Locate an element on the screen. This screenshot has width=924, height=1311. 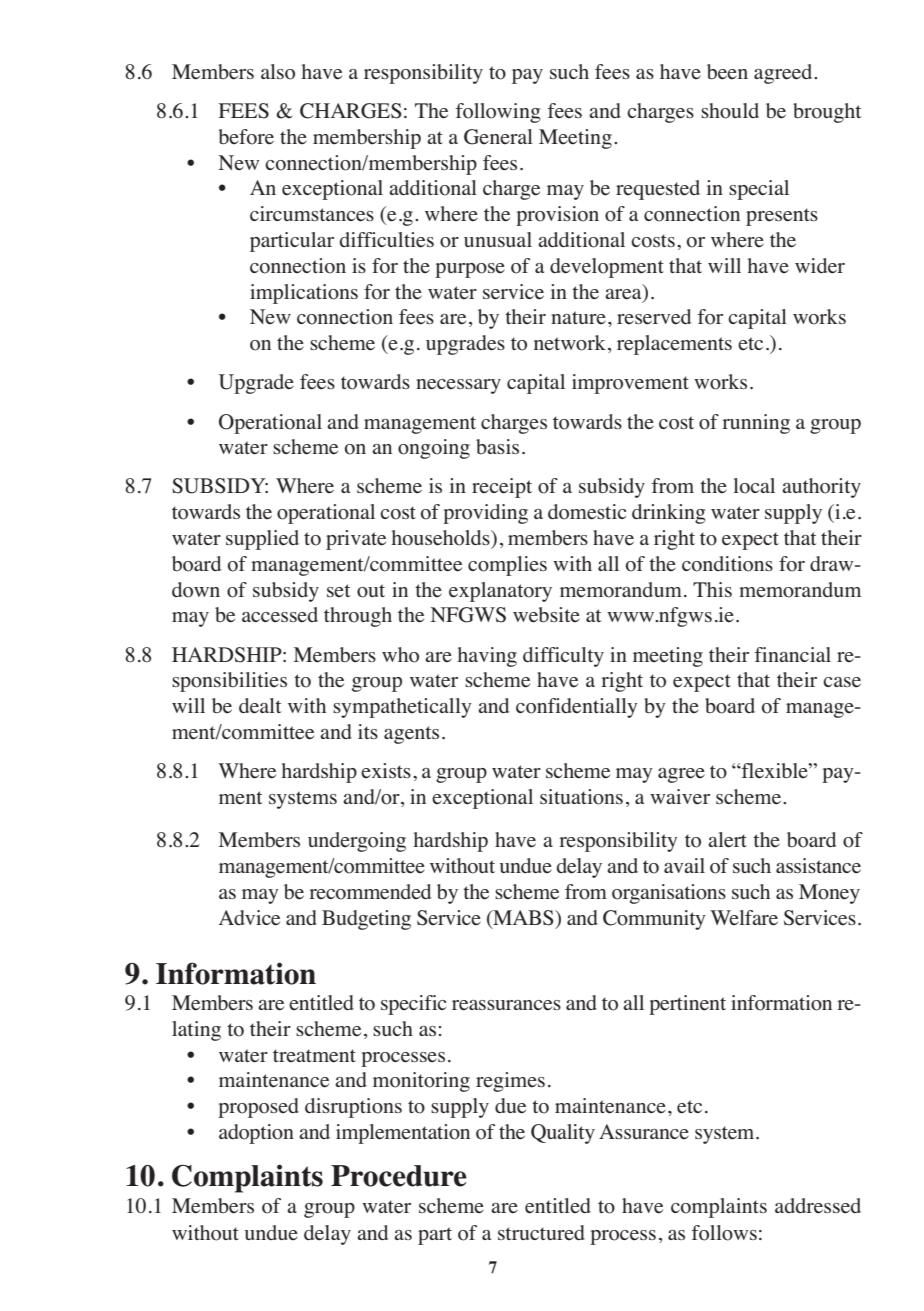
alert is located at coordinates (727, 840).
